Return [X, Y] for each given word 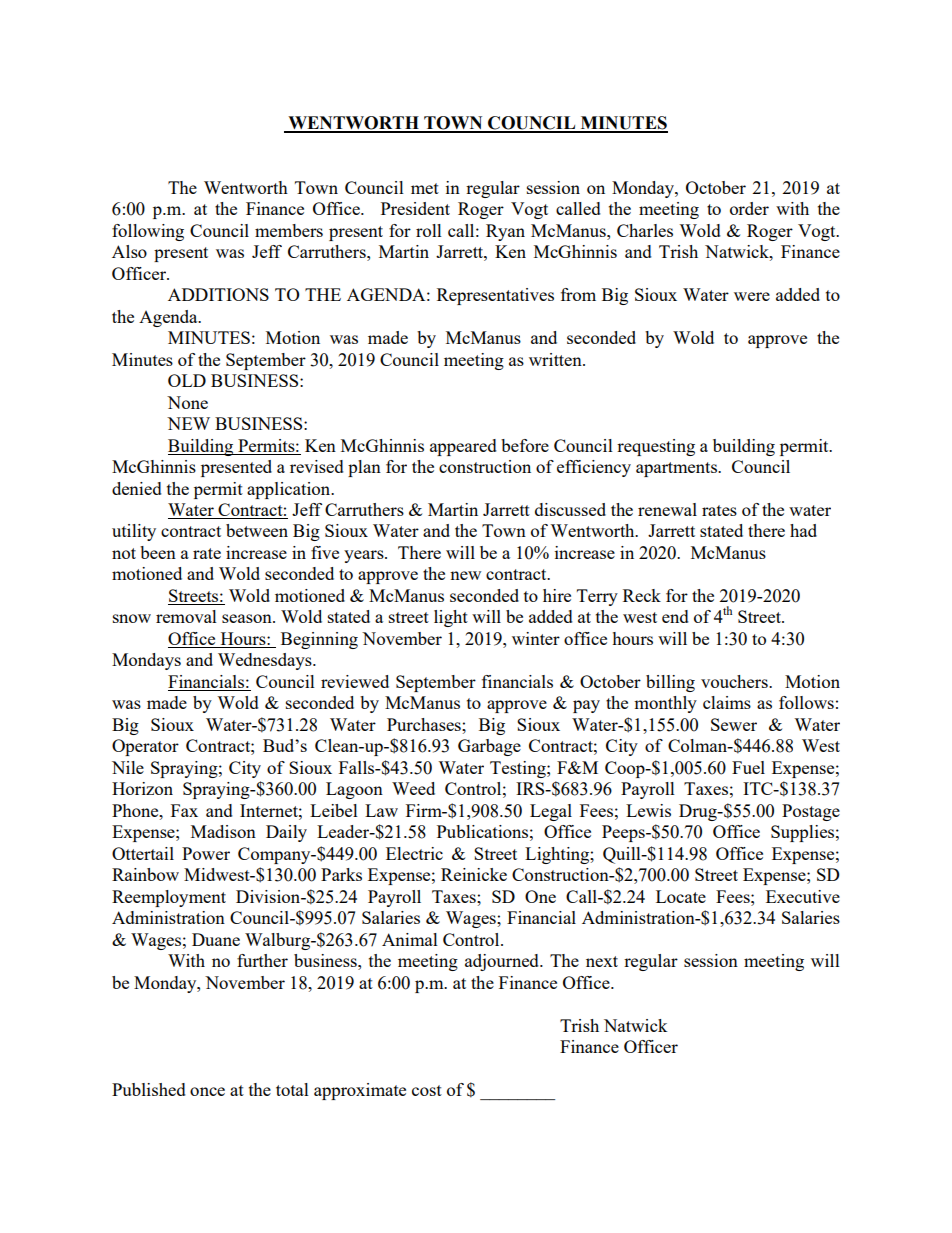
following [148, 232]
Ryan [505, 232]
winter [536, 638]
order [749, 208]
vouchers [735, 681]
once [207, 1091]
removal [186, 616]
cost [427, 1090]
